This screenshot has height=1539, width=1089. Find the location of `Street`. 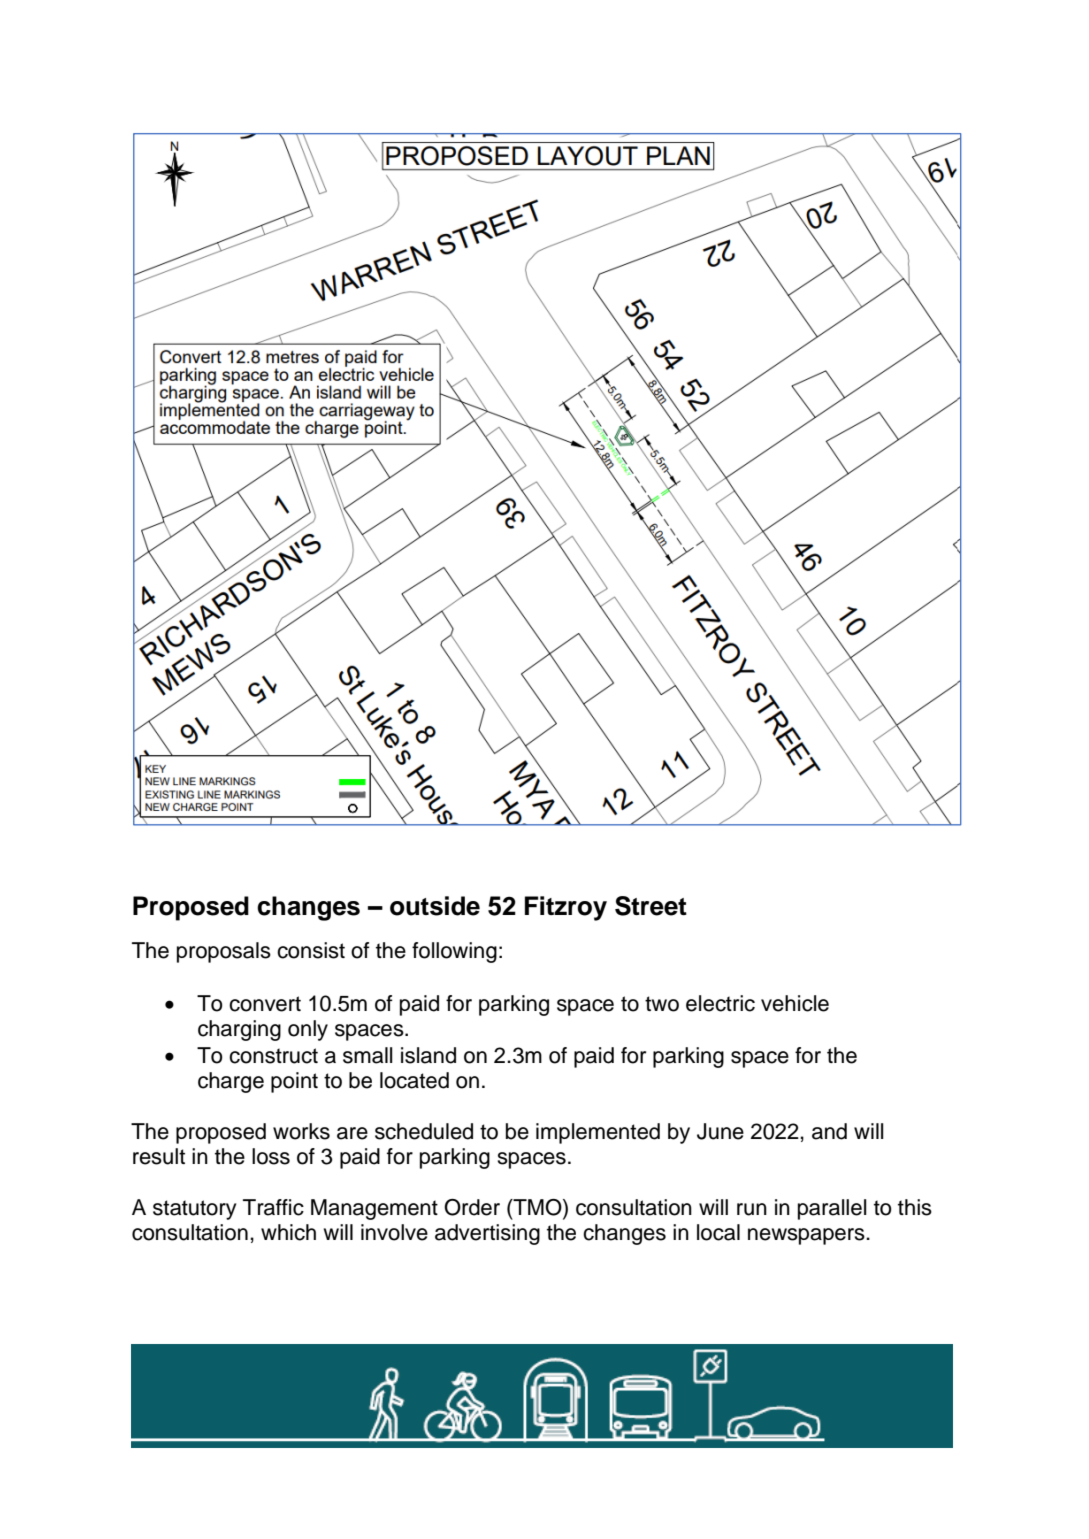

Street is located at coordinates (651, 906).
